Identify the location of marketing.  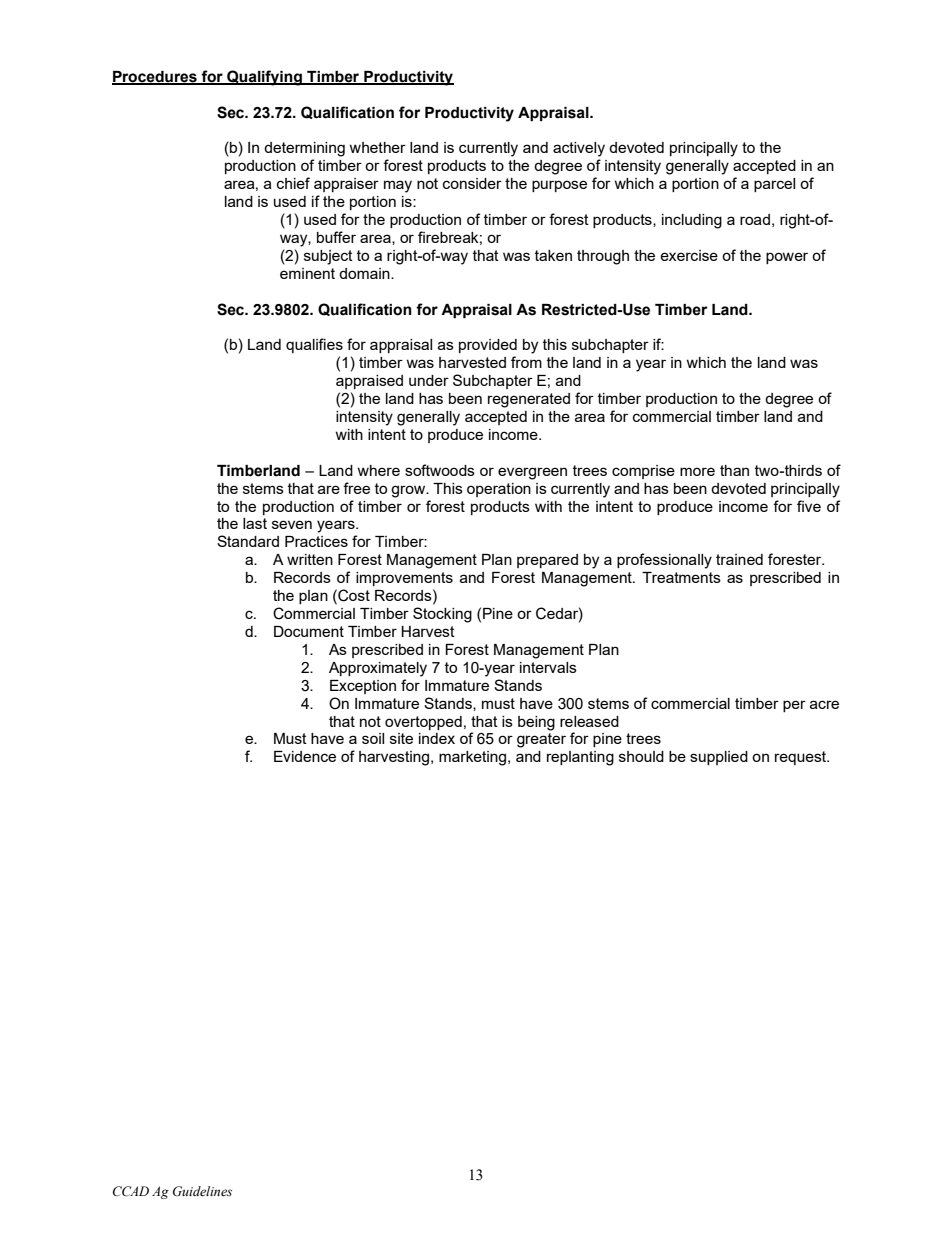
(472, 758).
